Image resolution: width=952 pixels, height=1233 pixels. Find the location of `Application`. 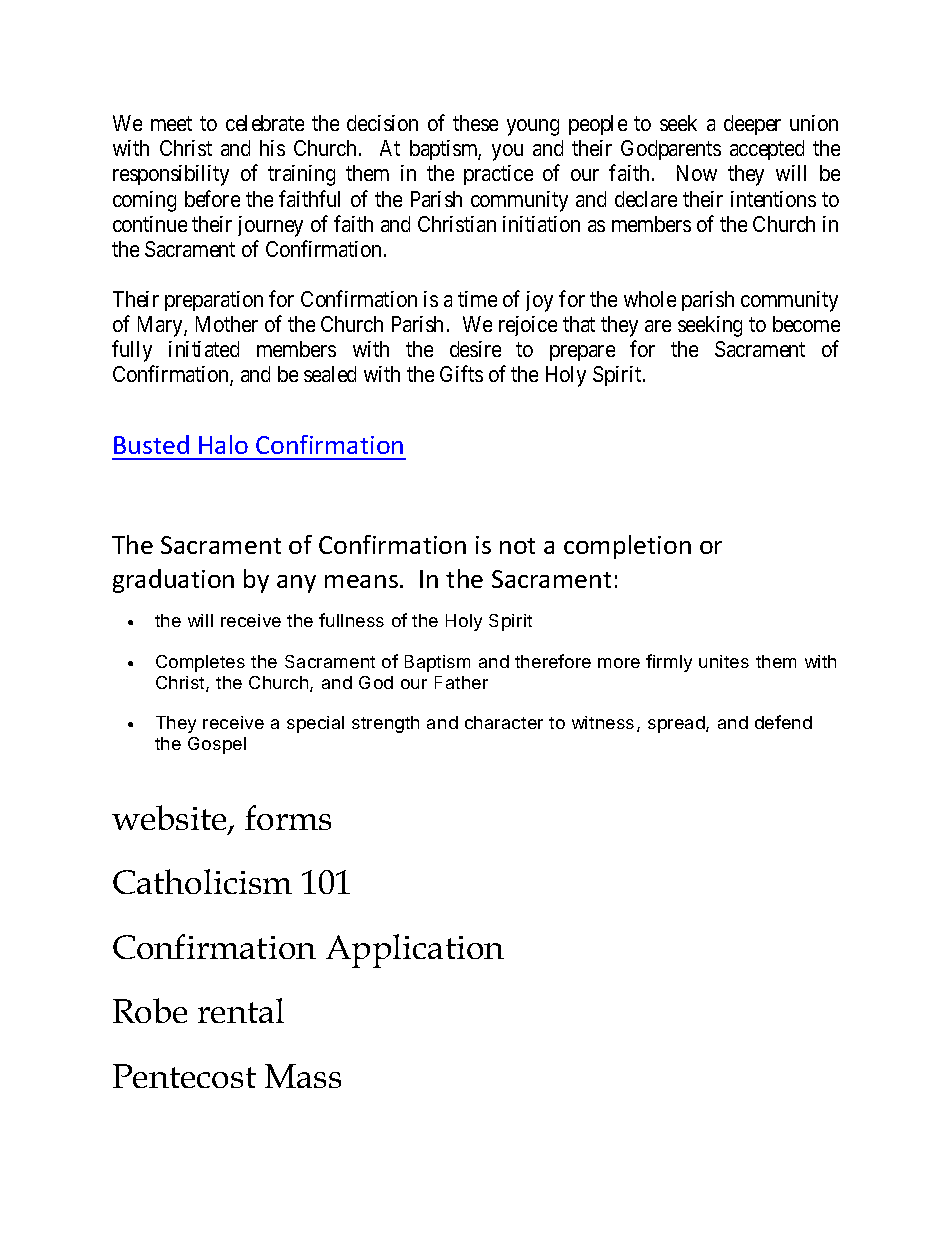

Application is located at coordinates (415, 951).
